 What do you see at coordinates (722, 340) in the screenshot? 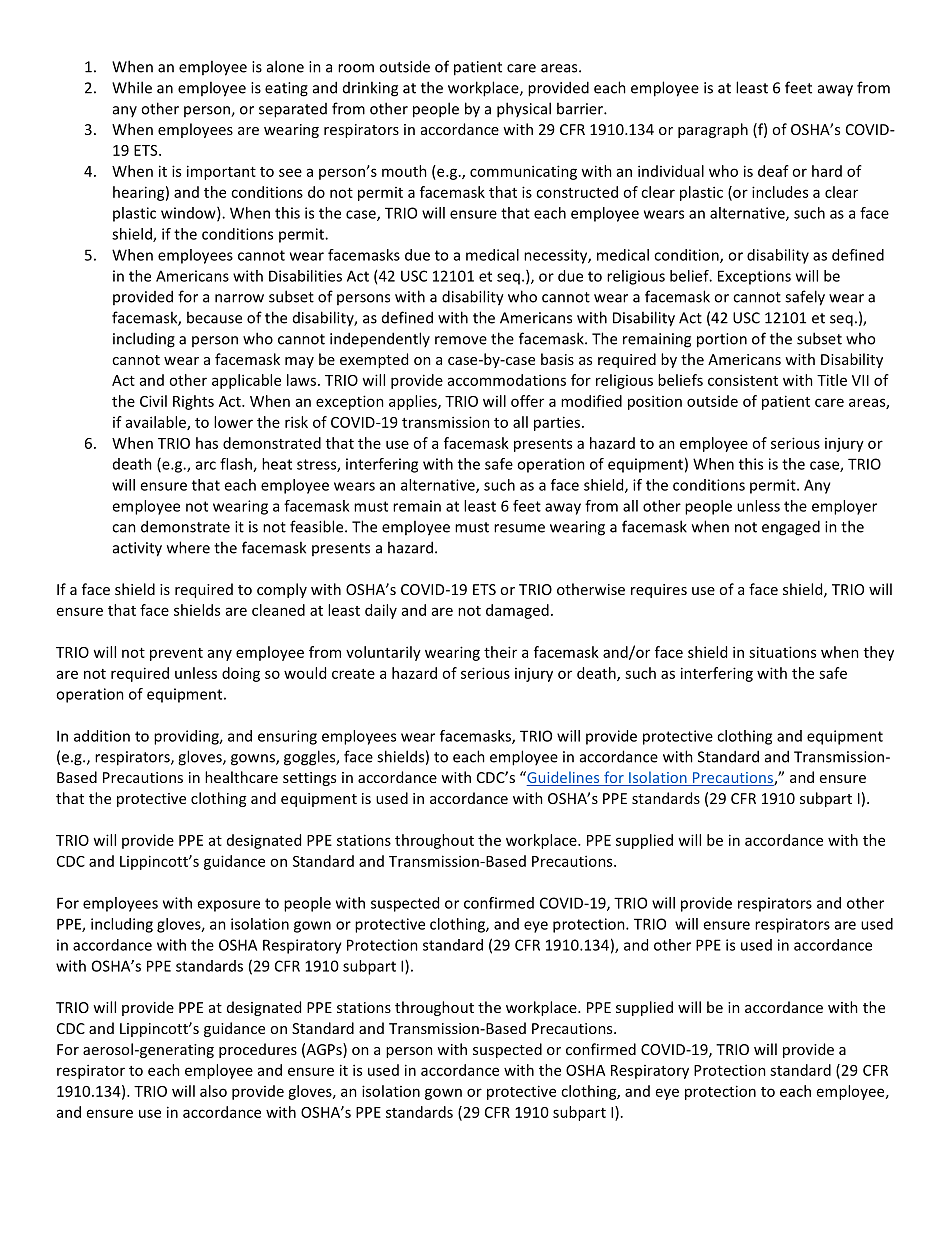
I see `portion` at bounding box center [722, 340].
